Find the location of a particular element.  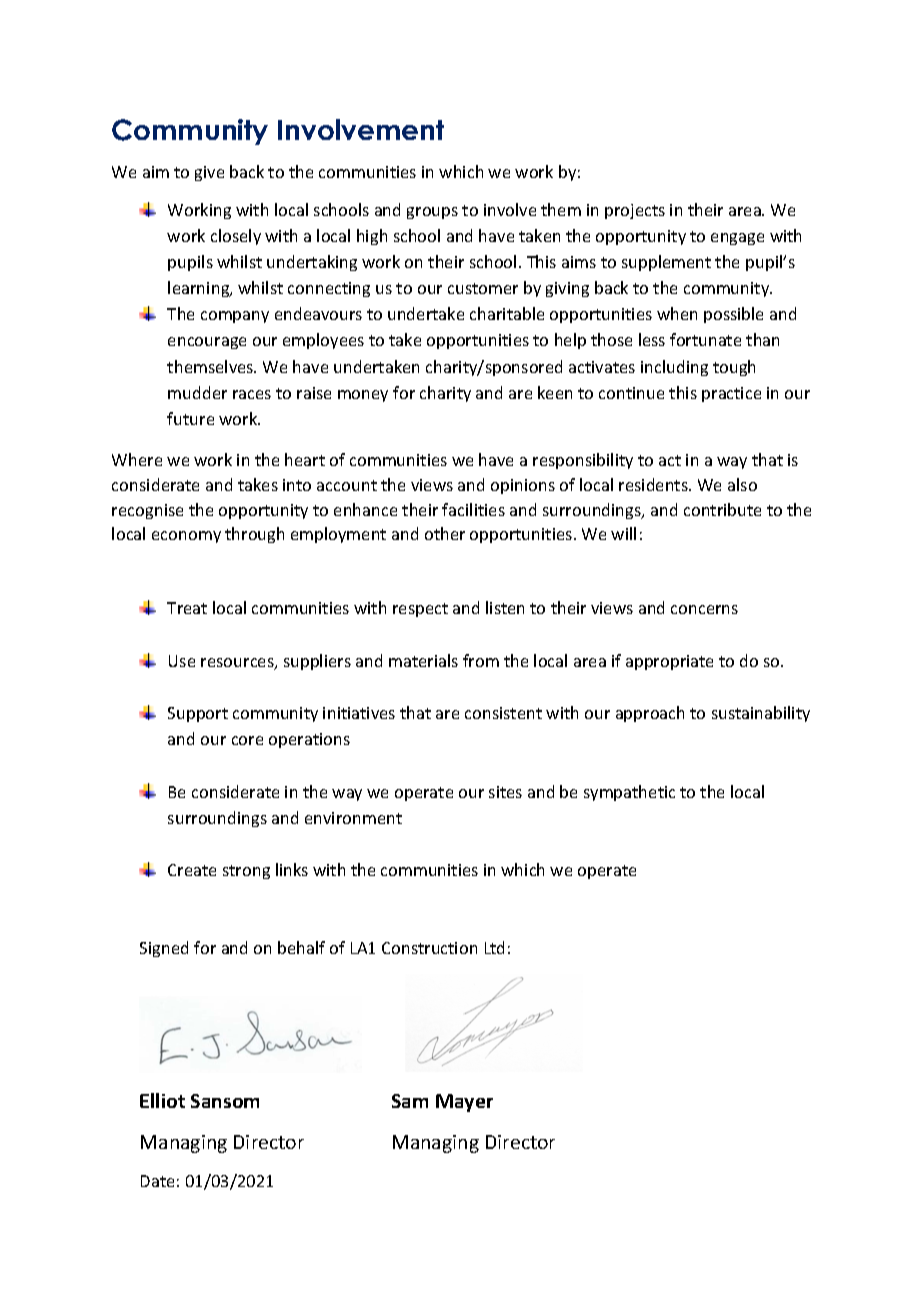

Sansom is located at coordinates (225, 1101).
